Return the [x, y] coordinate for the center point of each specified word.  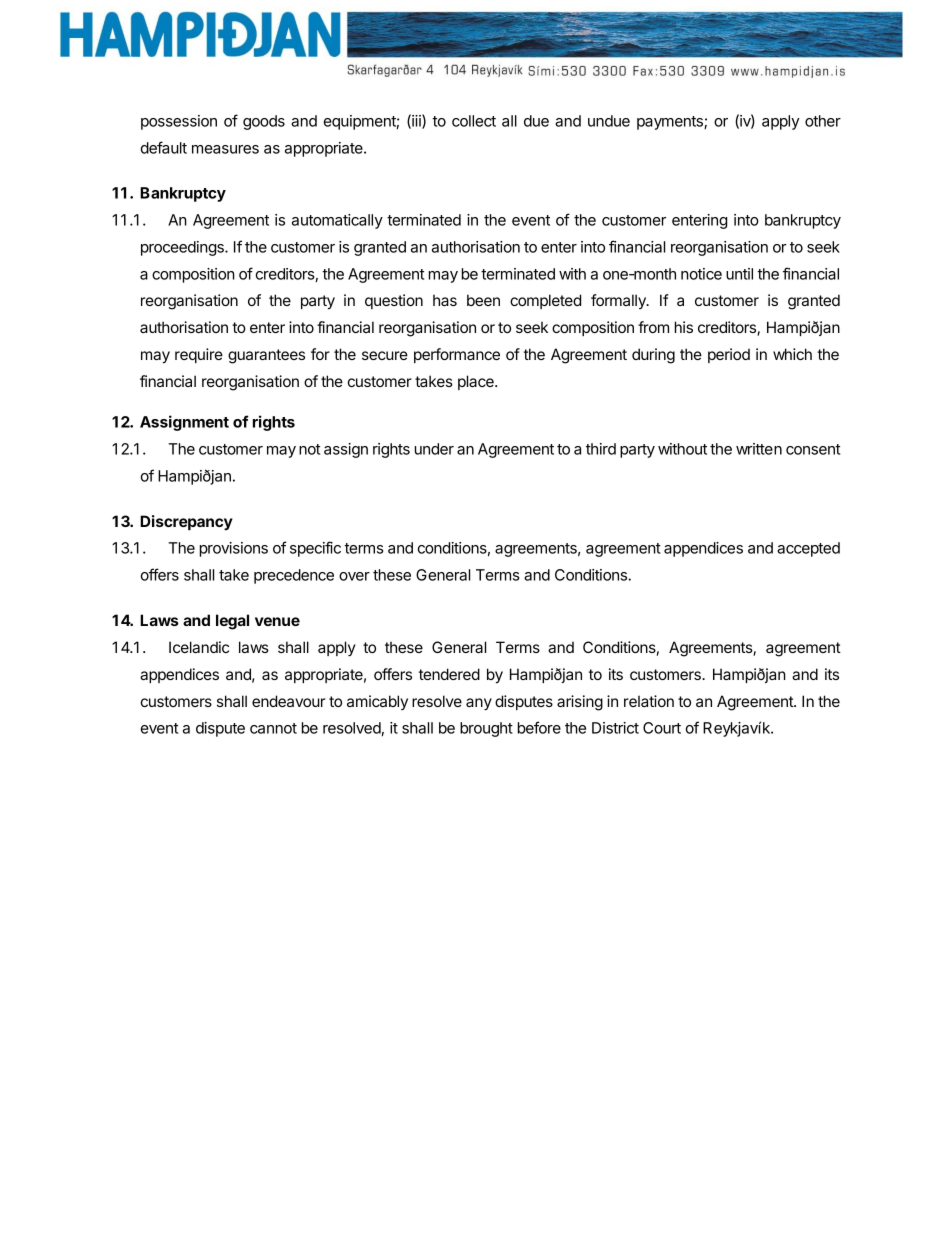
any [479, 704]
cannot [273, 728]
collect [474, 121]
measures [225, 149]
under [434, 449]
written [759, 449]
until [739, 274]
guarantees [266, 356]
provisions [234, 549]
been [483, 300]
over [354, 576]
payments [671, 123]
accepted [808, 549]
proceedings [183, 248]
